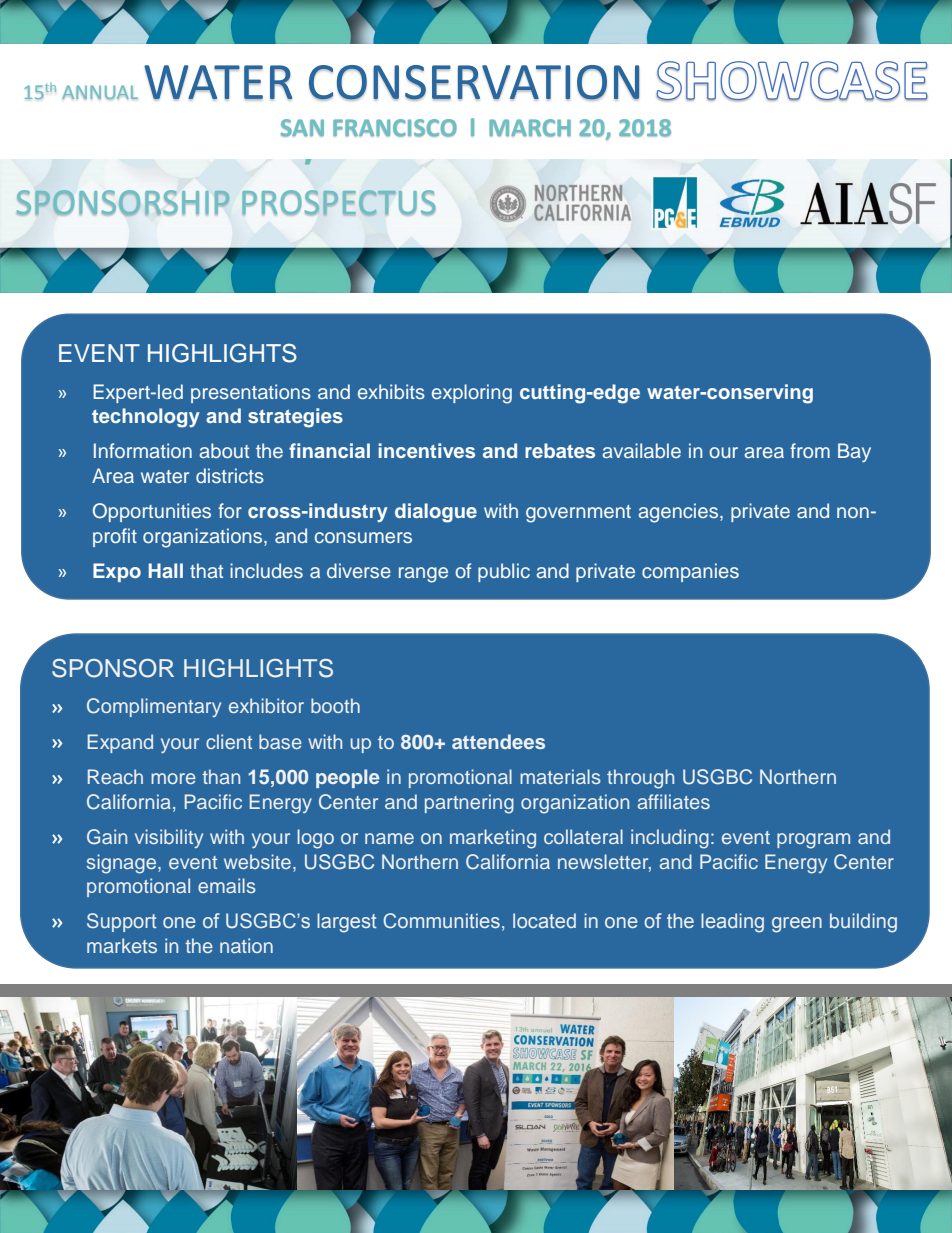  I want to click on MARCH, so click(530, 128).
